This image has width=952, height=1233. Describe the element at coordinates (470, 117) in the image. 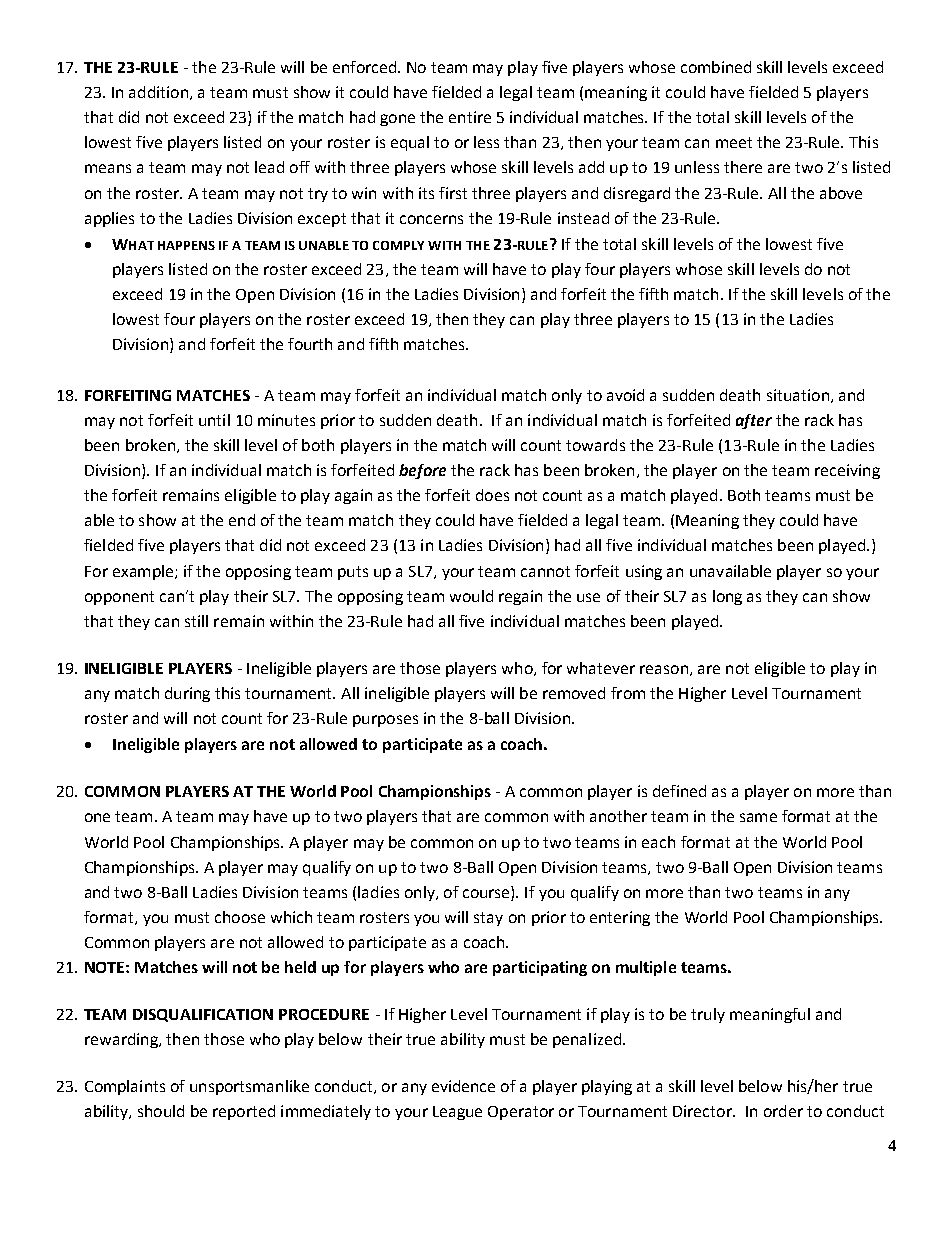

I see `entire` at that location.
